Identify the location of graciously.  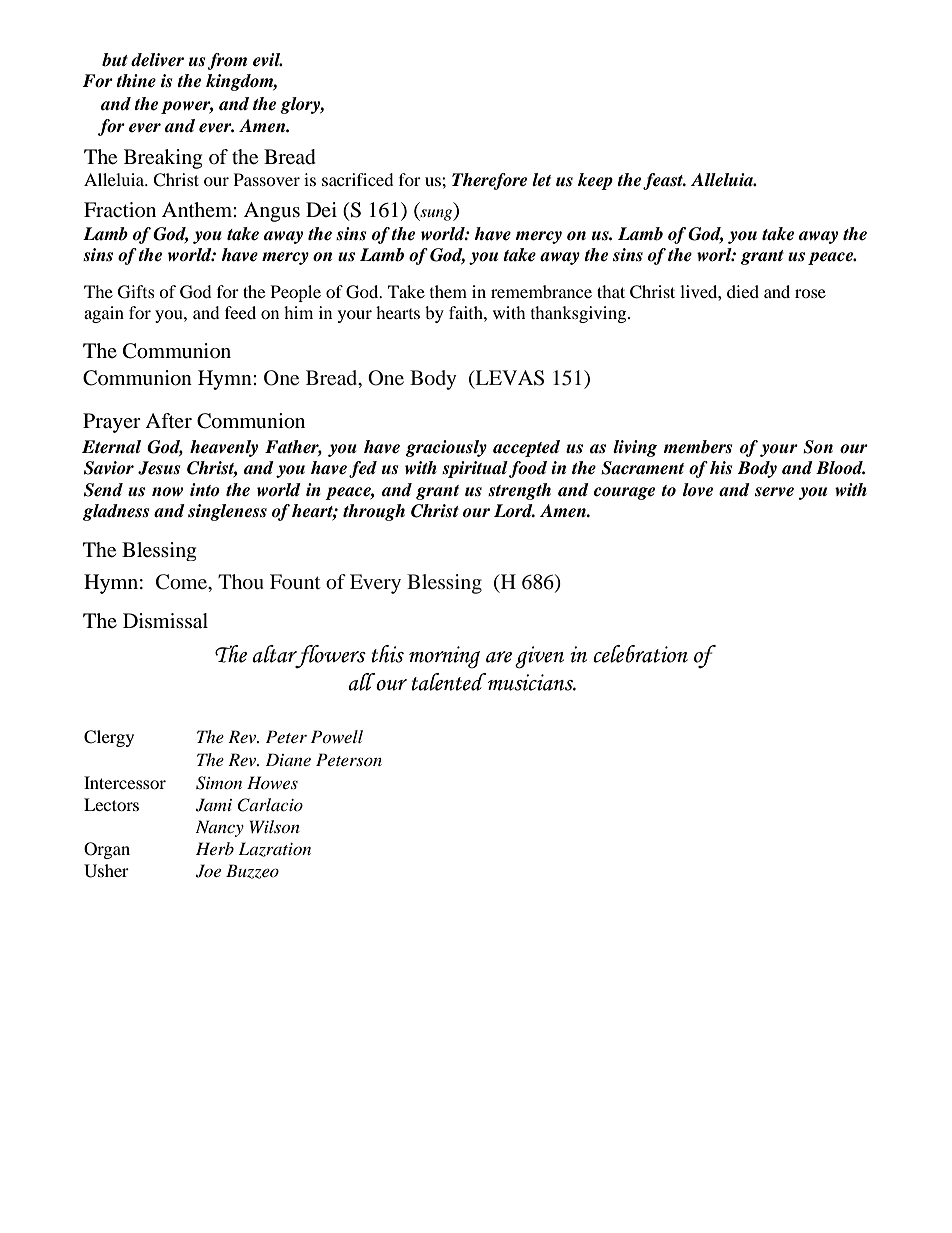
(446, 448).
